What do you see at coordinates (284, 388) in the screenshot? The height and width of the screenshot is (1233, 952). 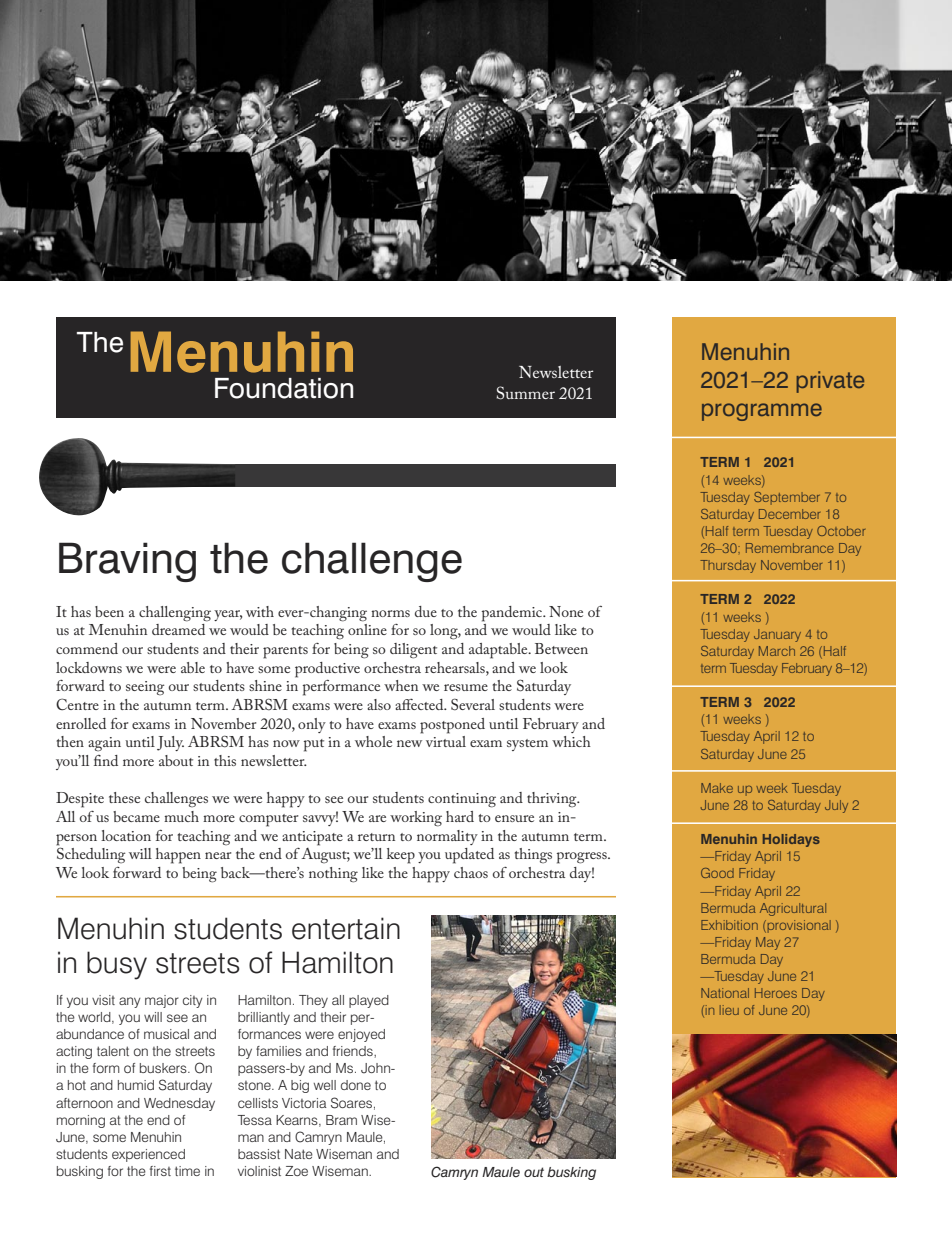 I see `Foundation` at bounding box center [284, 388].
